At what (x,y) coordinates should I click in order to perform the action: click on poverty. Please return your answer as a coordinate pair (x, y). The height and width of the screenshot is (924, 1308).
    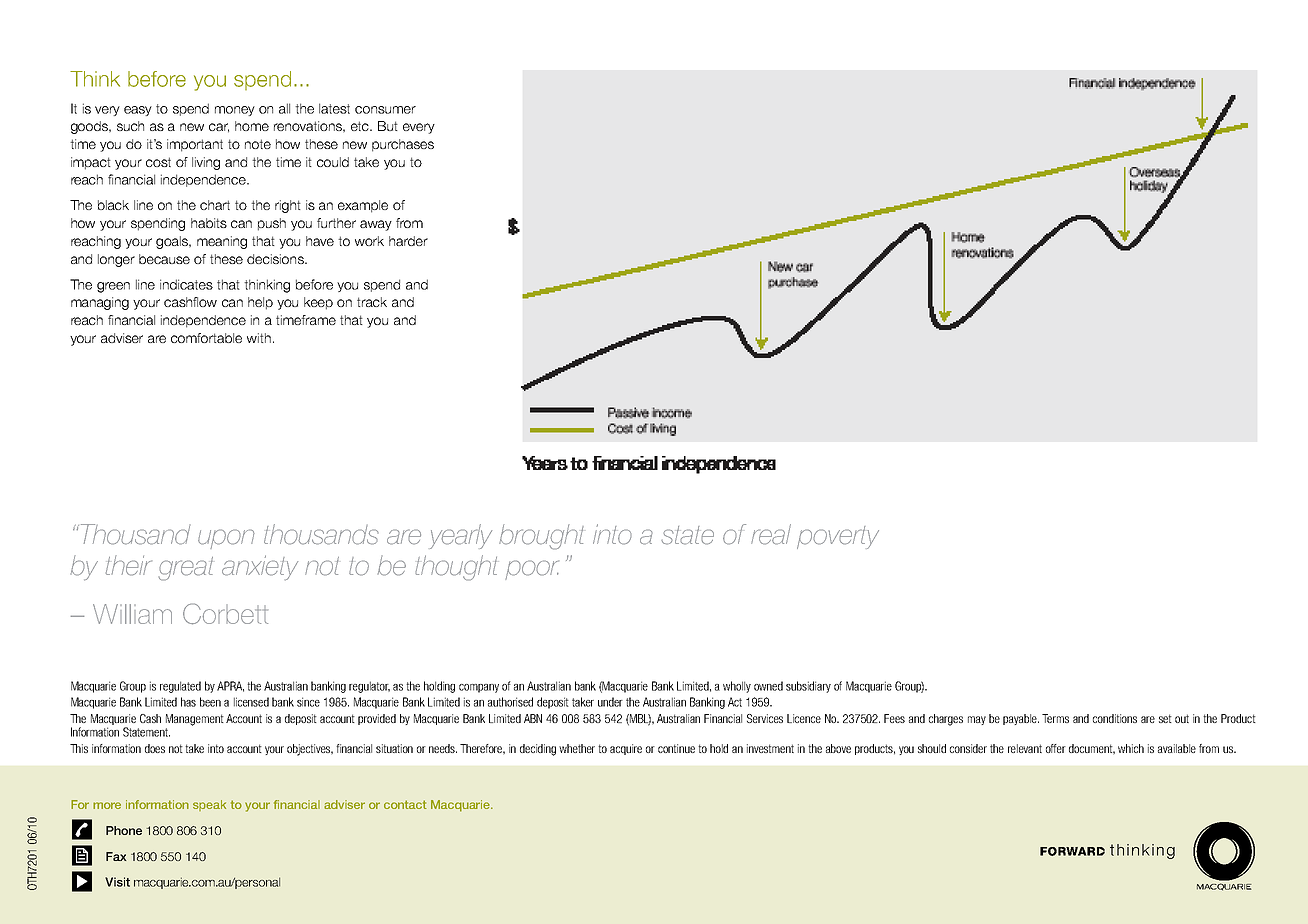
    Looking at the image, I should click on (838, 537).
